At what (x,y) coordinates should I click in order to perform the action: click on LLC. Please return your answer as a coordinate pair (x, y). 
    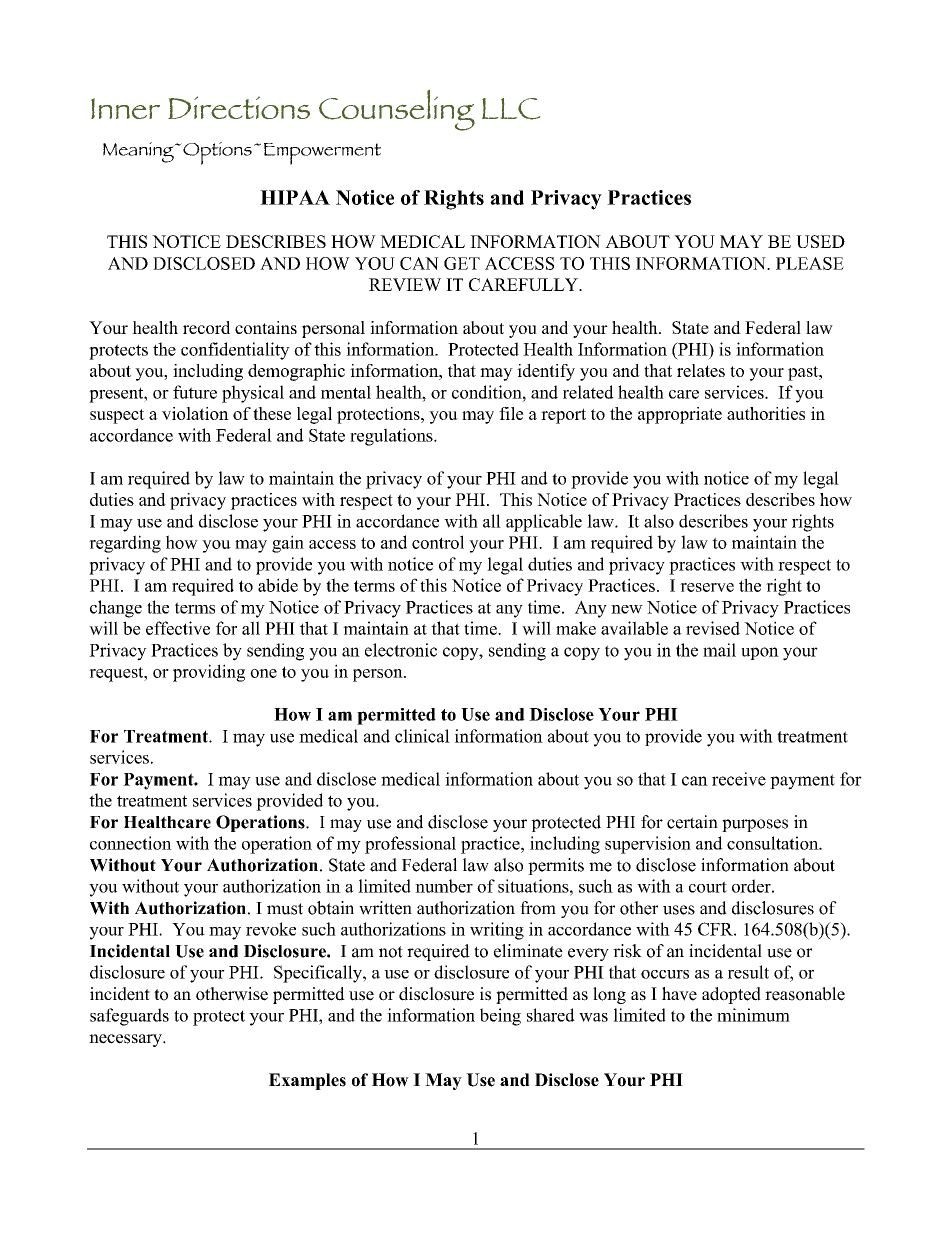
    Looking at the image, I should click on (511, 109).
